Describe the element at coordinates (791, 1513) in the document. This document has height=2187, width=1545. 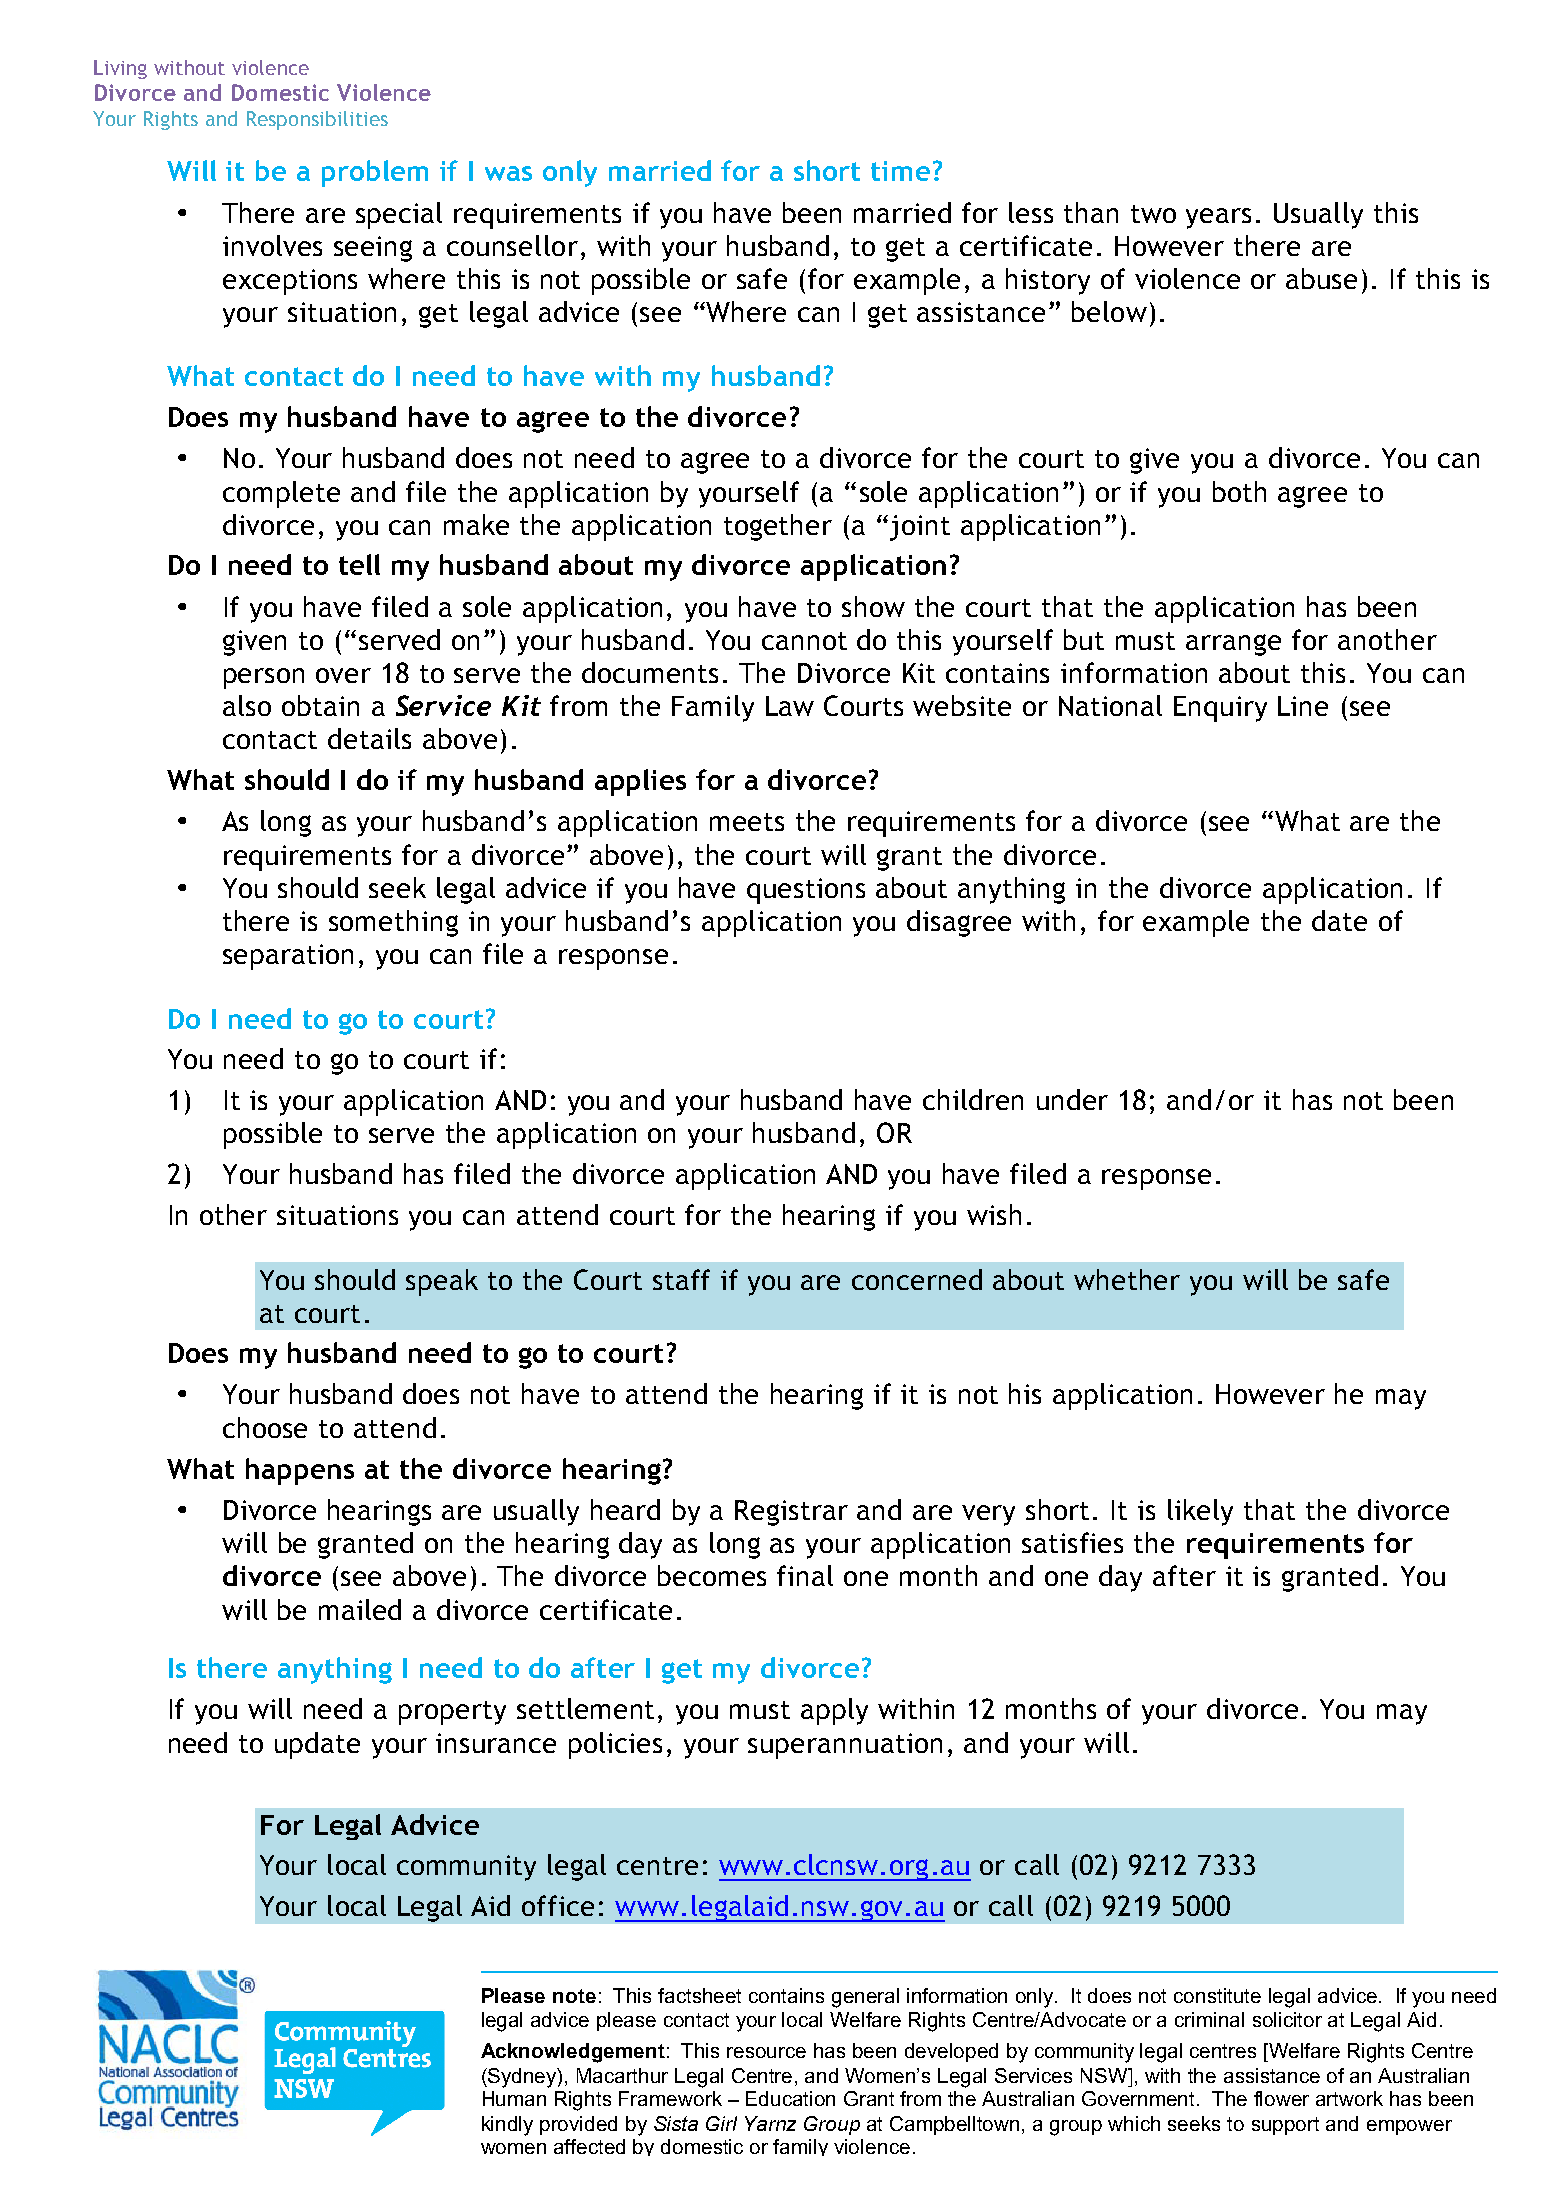
I see `Registrar` at that location.
